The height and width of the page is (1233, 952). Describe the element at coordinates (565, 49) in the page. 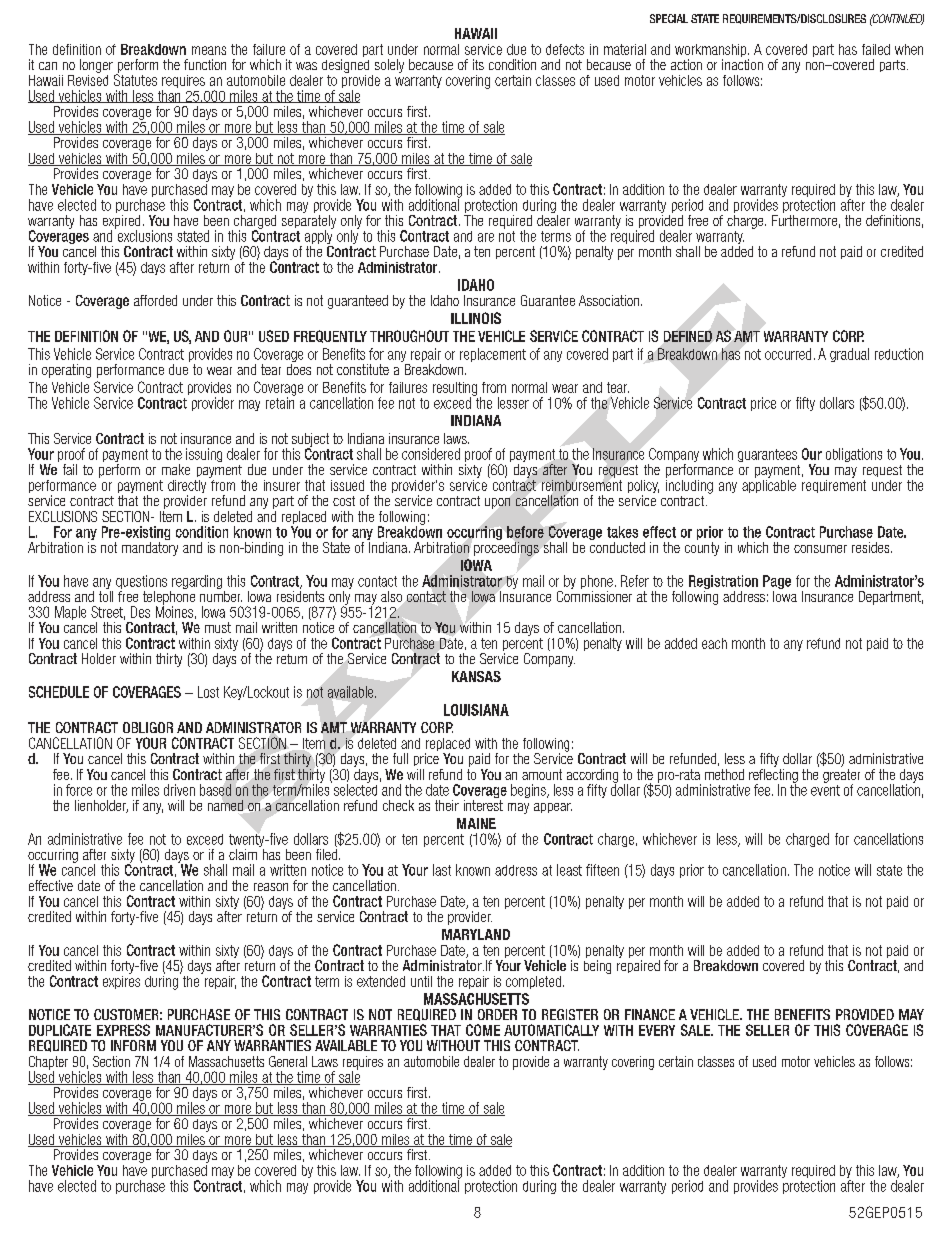

I see `defects` at that location.
